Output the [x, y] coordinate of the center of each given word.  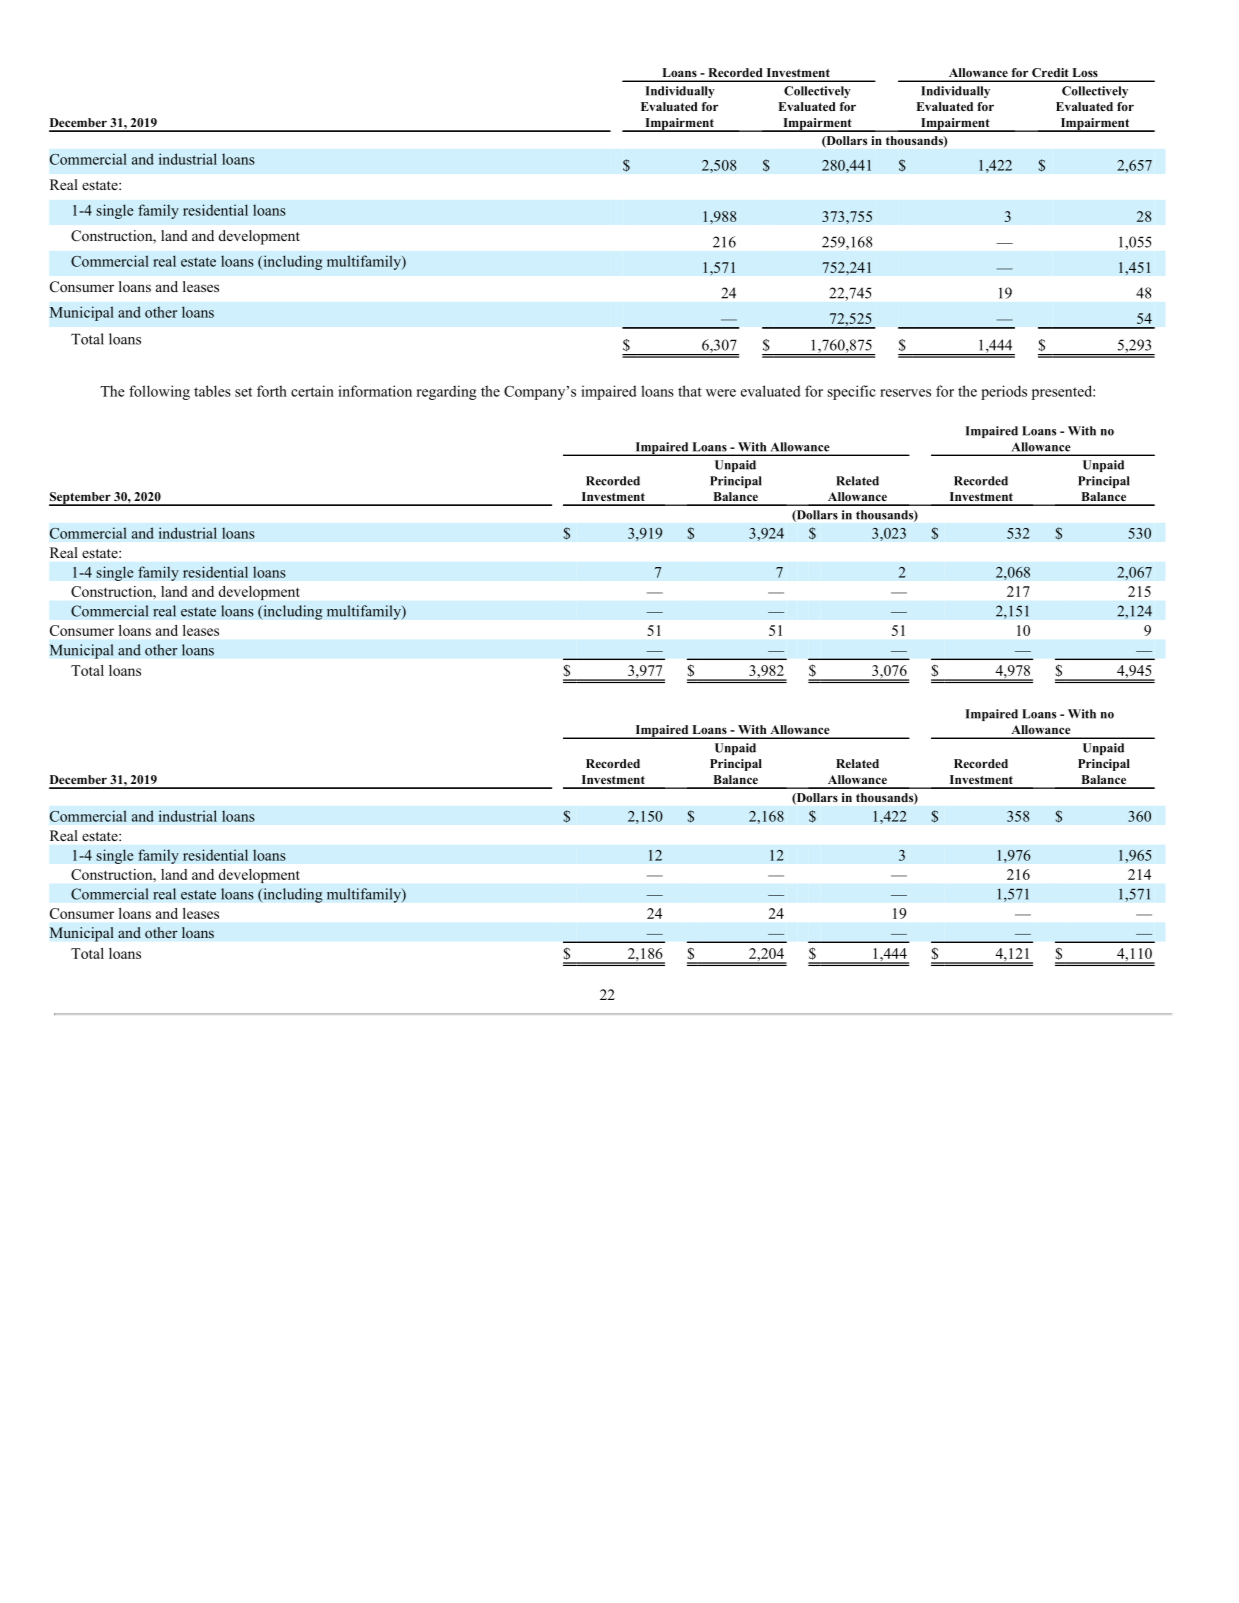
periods [1004, 392]
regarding [446, 392]
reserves [905, 393]
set [243, 392]
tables [212, 391]
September [81, 499]
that [690, 391]
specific [851, 392]
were [721, 393]
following [159, 392]
